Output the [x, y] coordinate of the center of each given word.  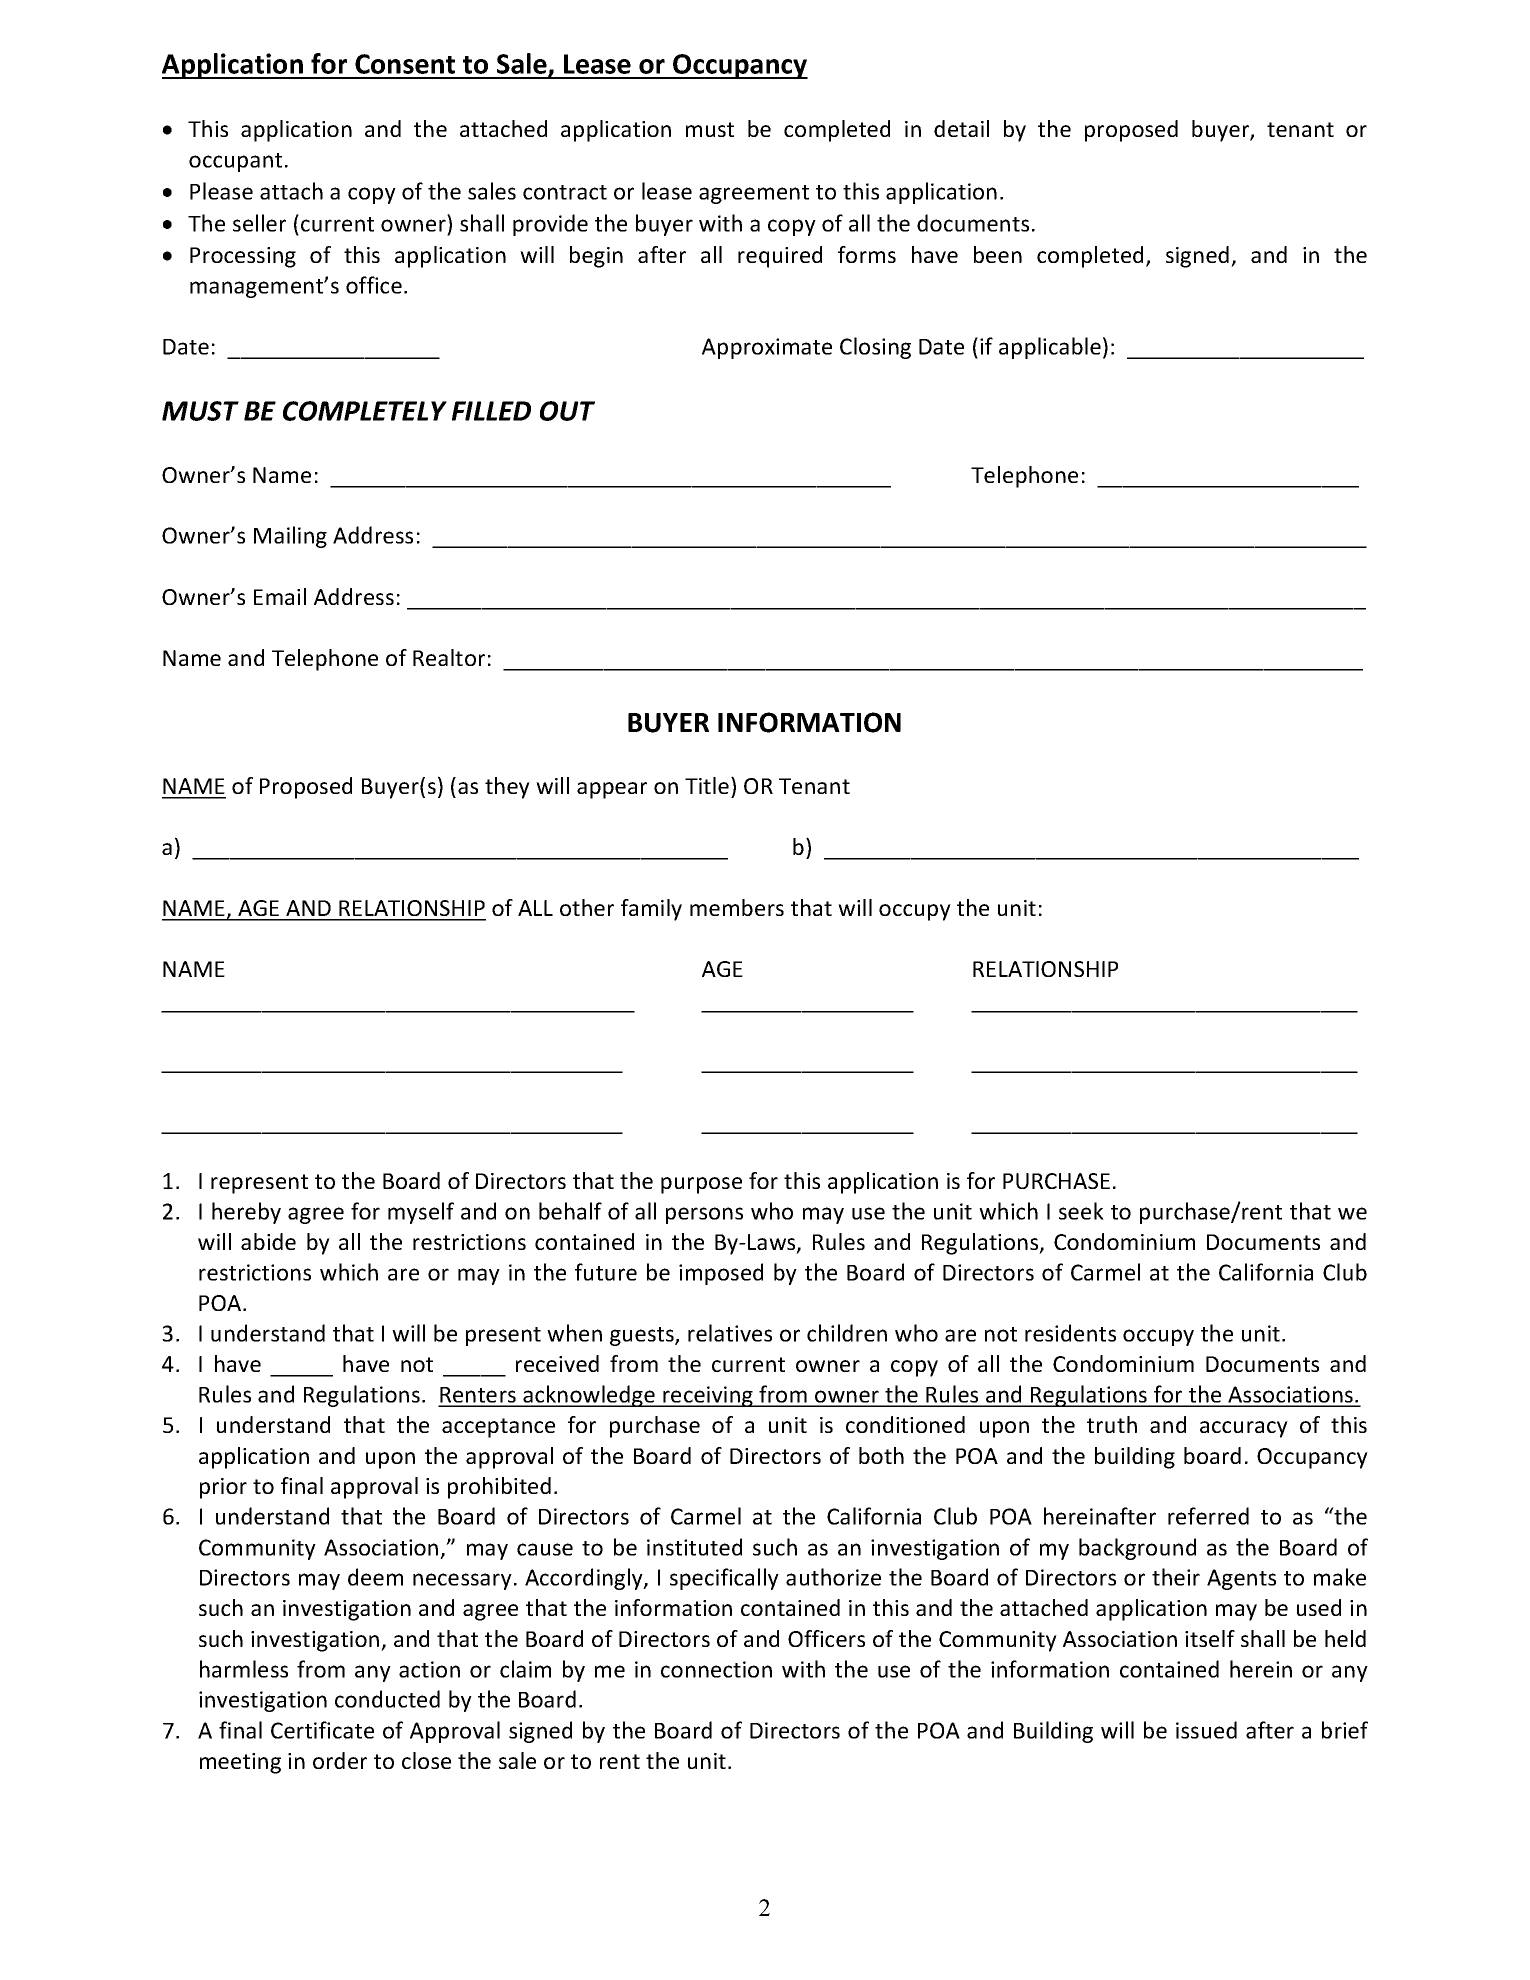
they [507, 788]
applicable [1050, 348]
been [998, 254]
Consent [405, 64]
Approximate [767, 348]
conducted [387, 1699]
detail [961, 128]
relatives [730, 1333]
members [737, 907]
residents [1070, 1333]
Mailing [290, 537]
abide [268, 1241]
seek [1081, 1211]
